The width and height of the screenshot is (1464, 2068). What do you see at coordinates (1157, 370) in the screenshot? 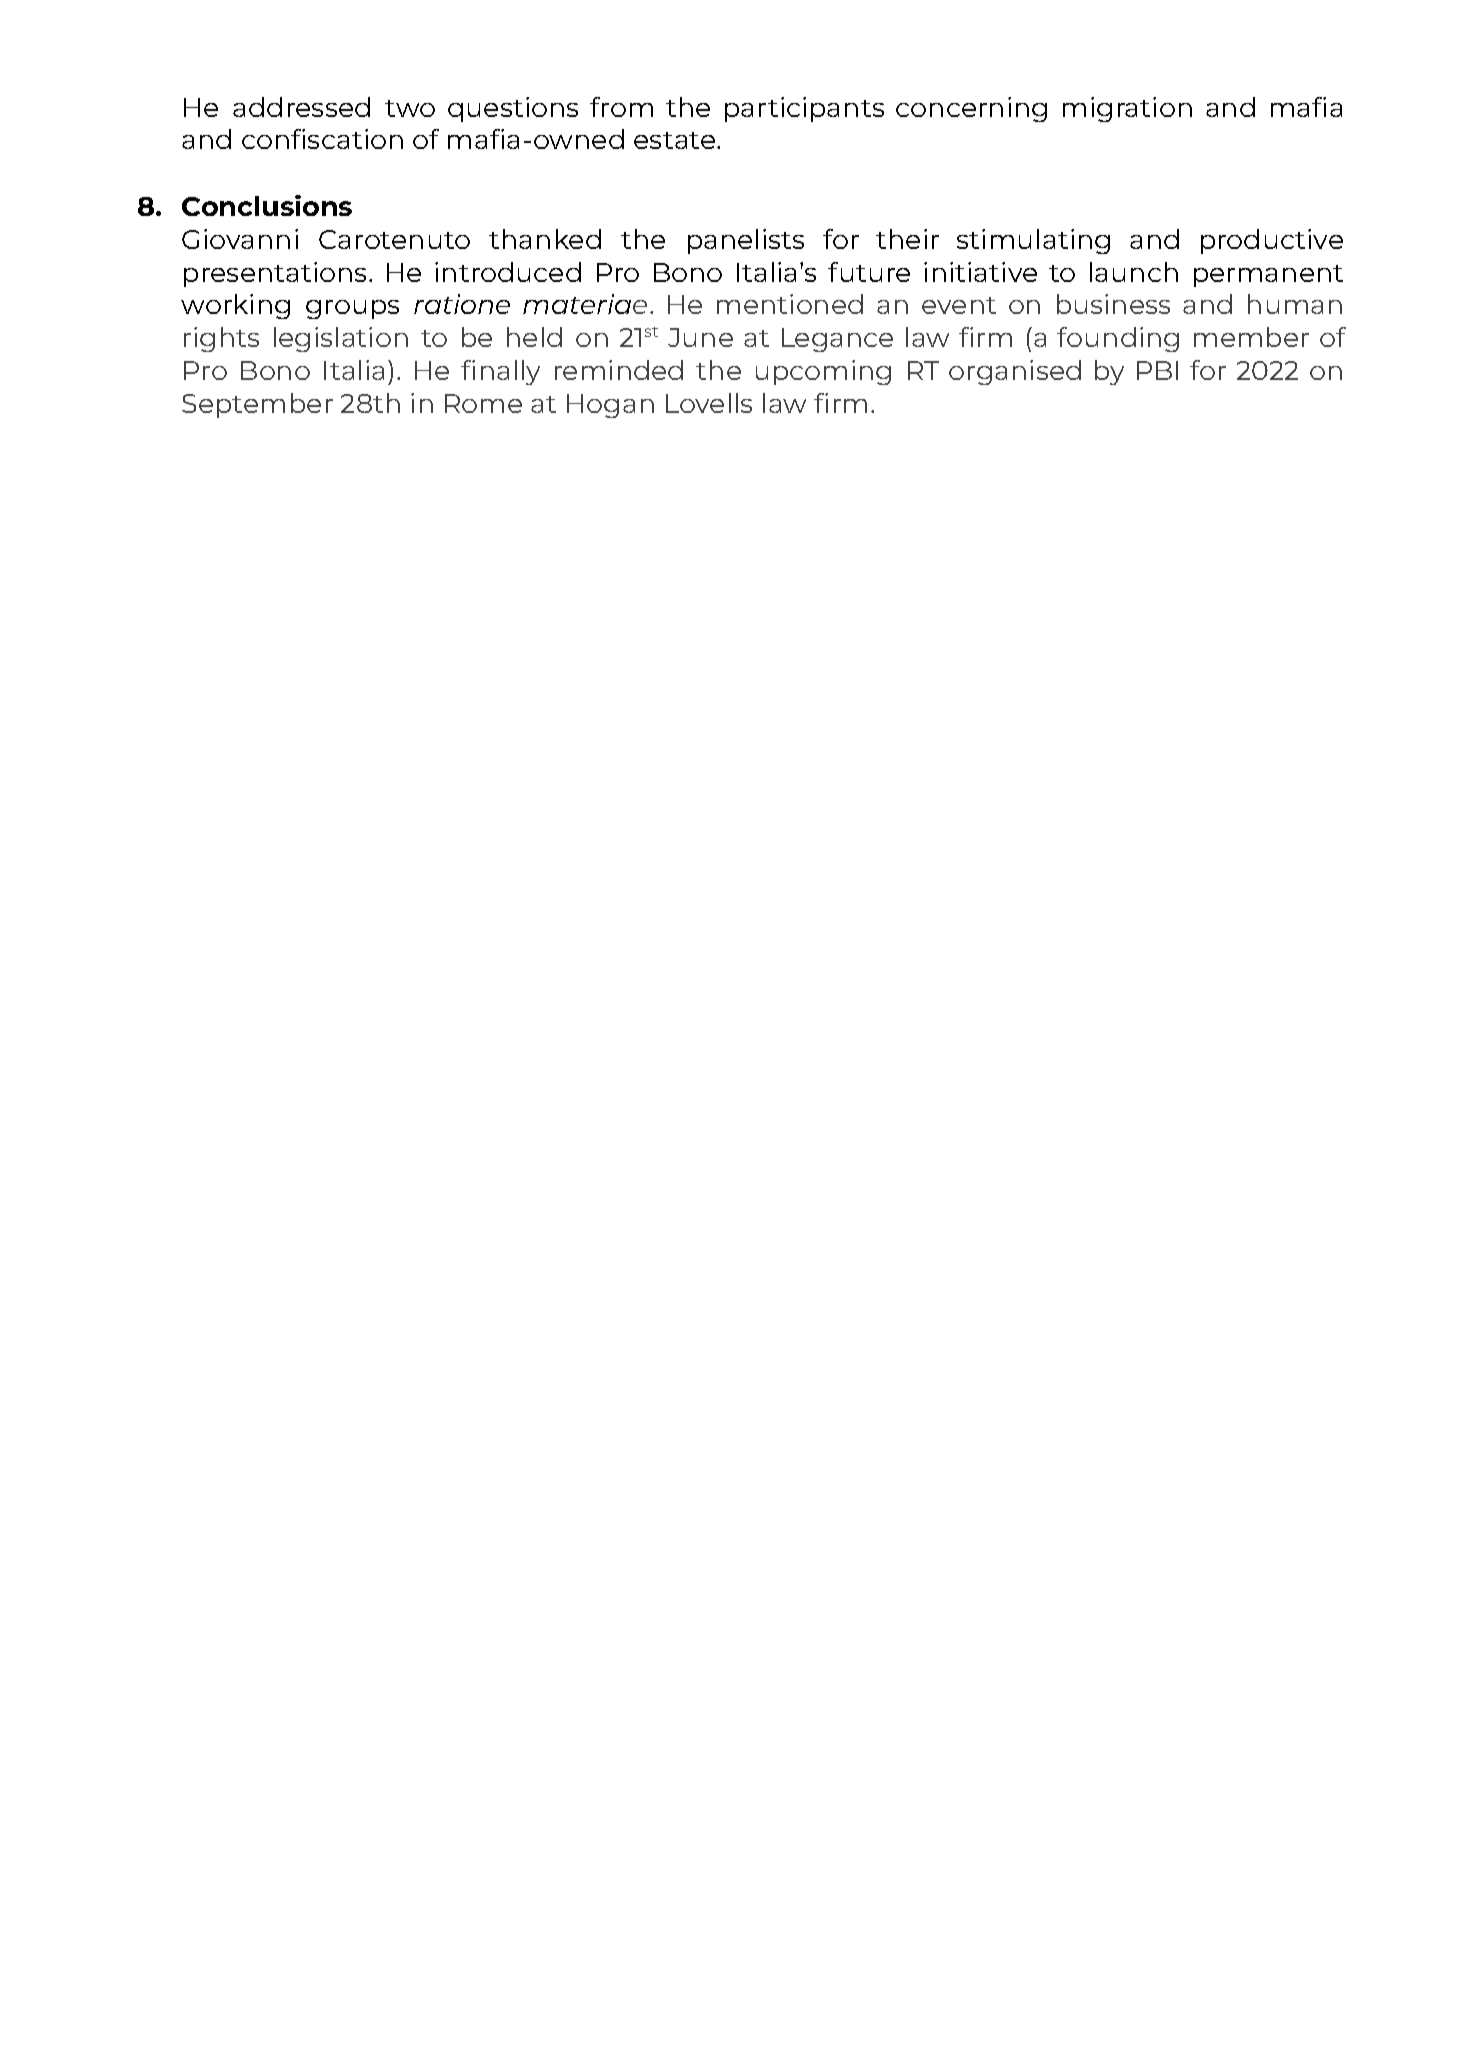
I see `PBI` at bounding box center [1157, 370].
